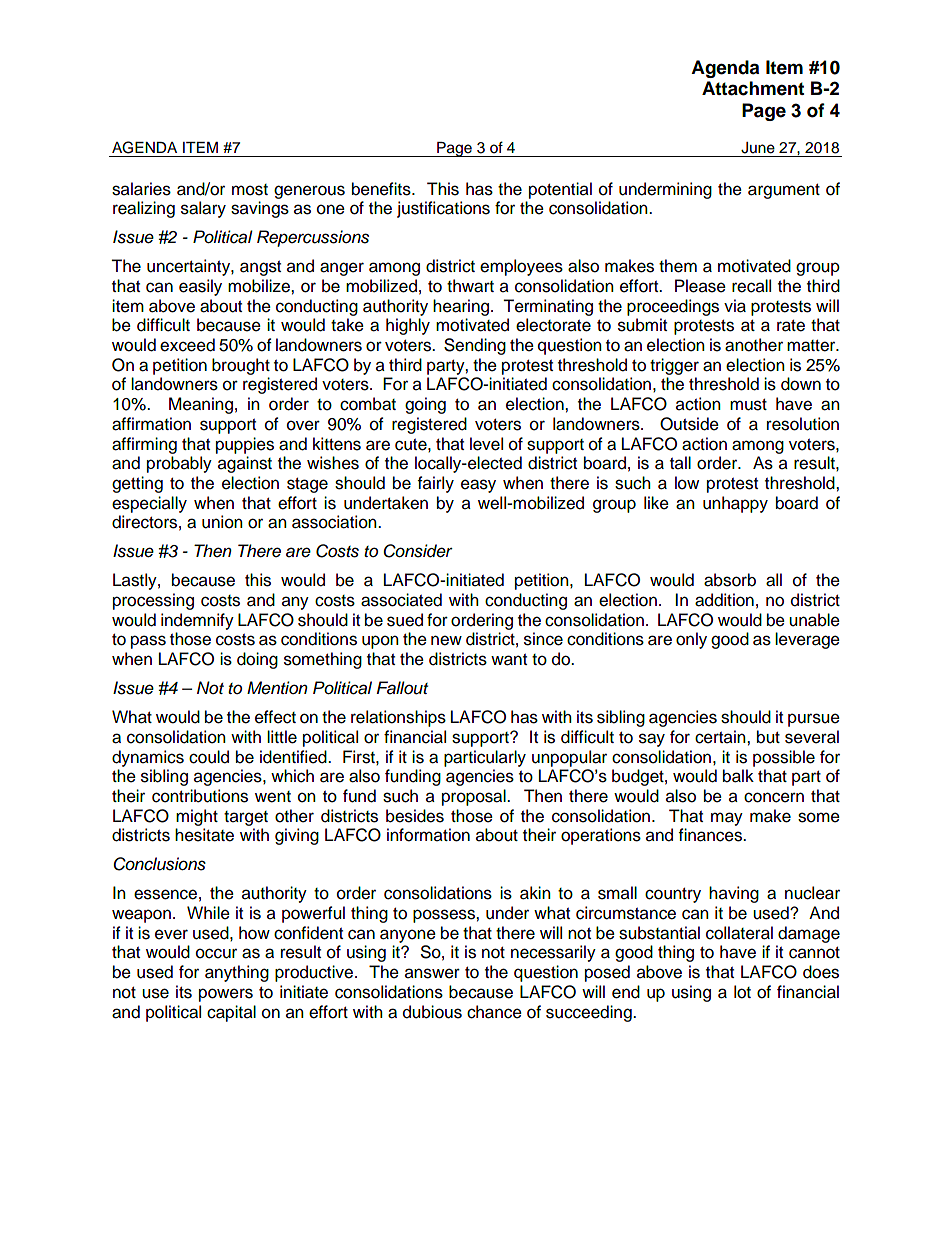 The image size is (952, 1233). What do you see at coordinates (753, 88) in the document?
I see `Attachment` at bounding box center [753, 88].
